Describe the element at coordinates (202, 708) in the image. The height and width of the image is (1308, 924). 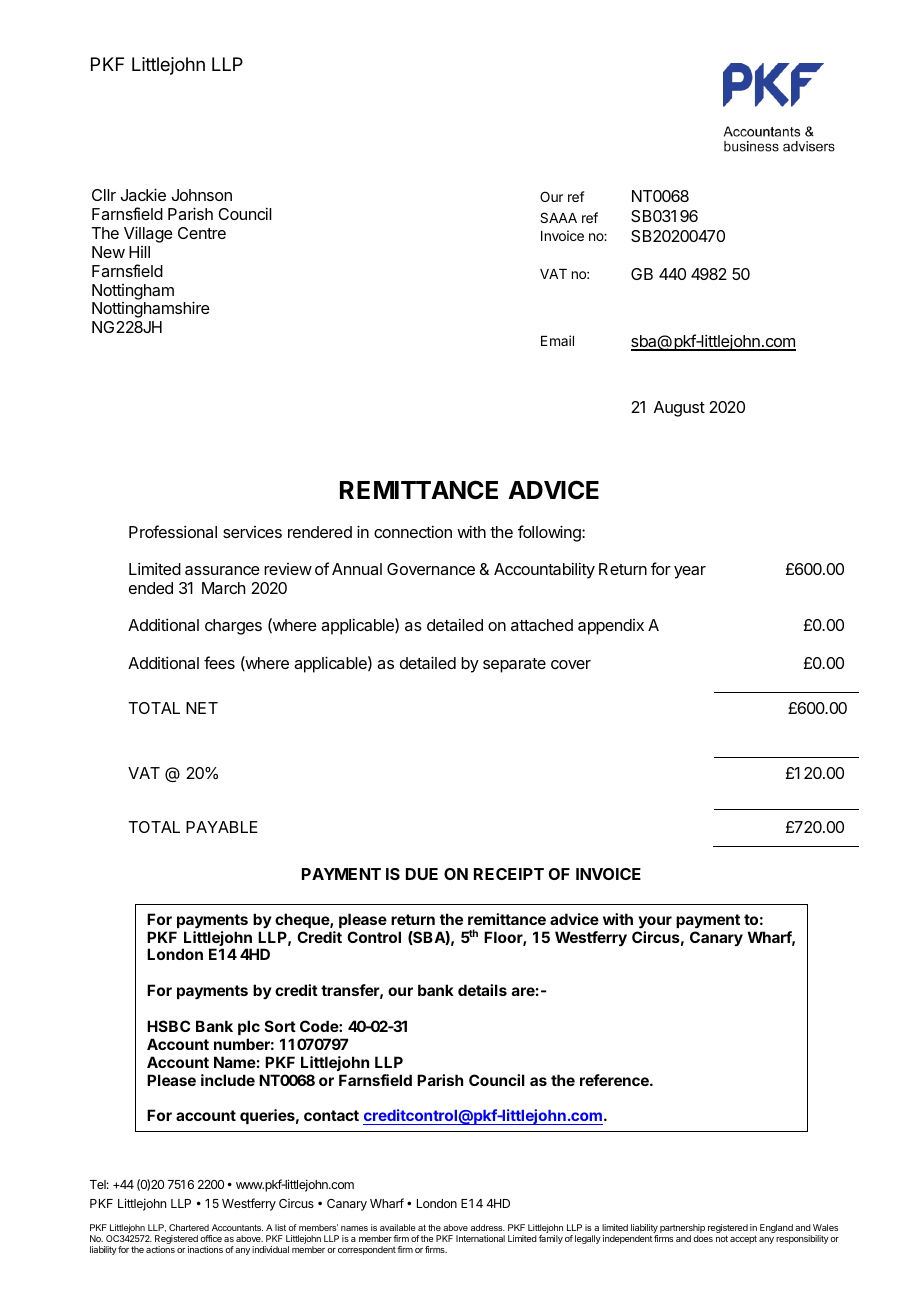
I see `NET` at that location.
